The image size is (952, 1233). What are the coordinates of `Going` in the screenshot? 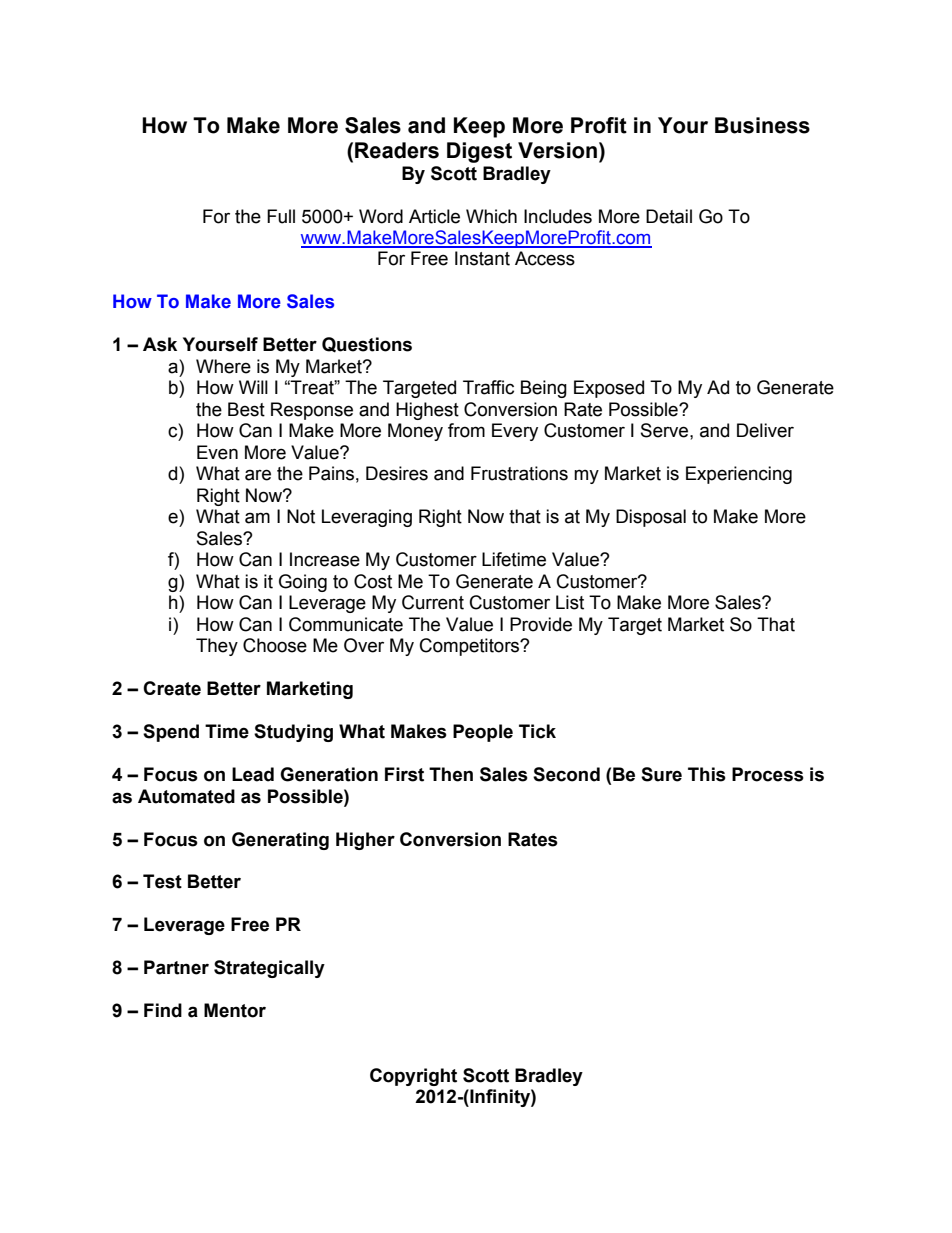 It's located at (303, 583).
